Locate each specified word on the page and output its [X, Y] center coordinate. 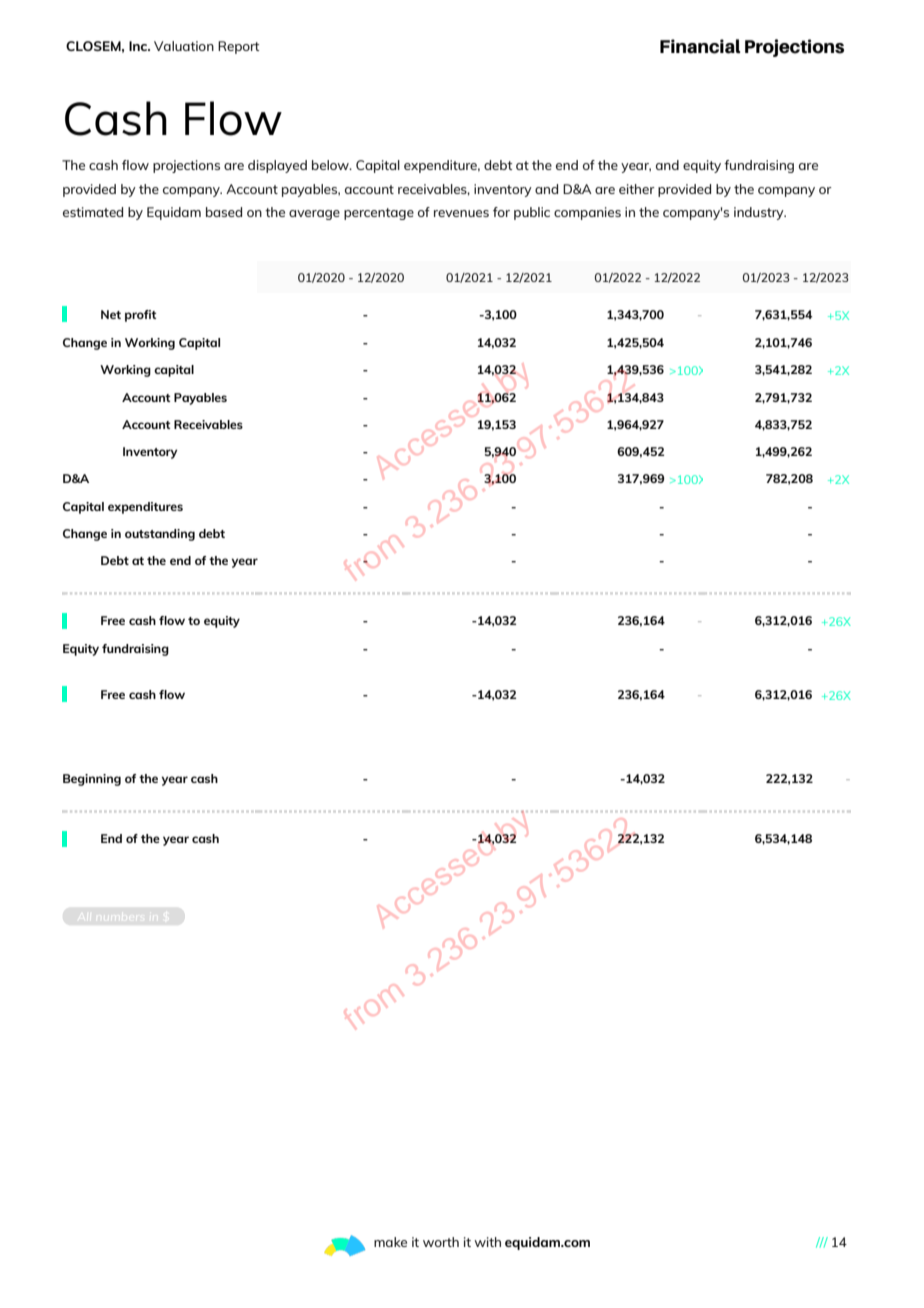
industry [760, 213]
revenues [461, 213]
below [331, 165]
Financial [700, 46]
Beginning [92, 780]
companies [587, 213]
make [390, 1242]
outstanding [160, 535]
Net [111, 314]
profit [140, 316]
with [487, 1242]
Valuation [184, 46]
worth [441, 1242]
